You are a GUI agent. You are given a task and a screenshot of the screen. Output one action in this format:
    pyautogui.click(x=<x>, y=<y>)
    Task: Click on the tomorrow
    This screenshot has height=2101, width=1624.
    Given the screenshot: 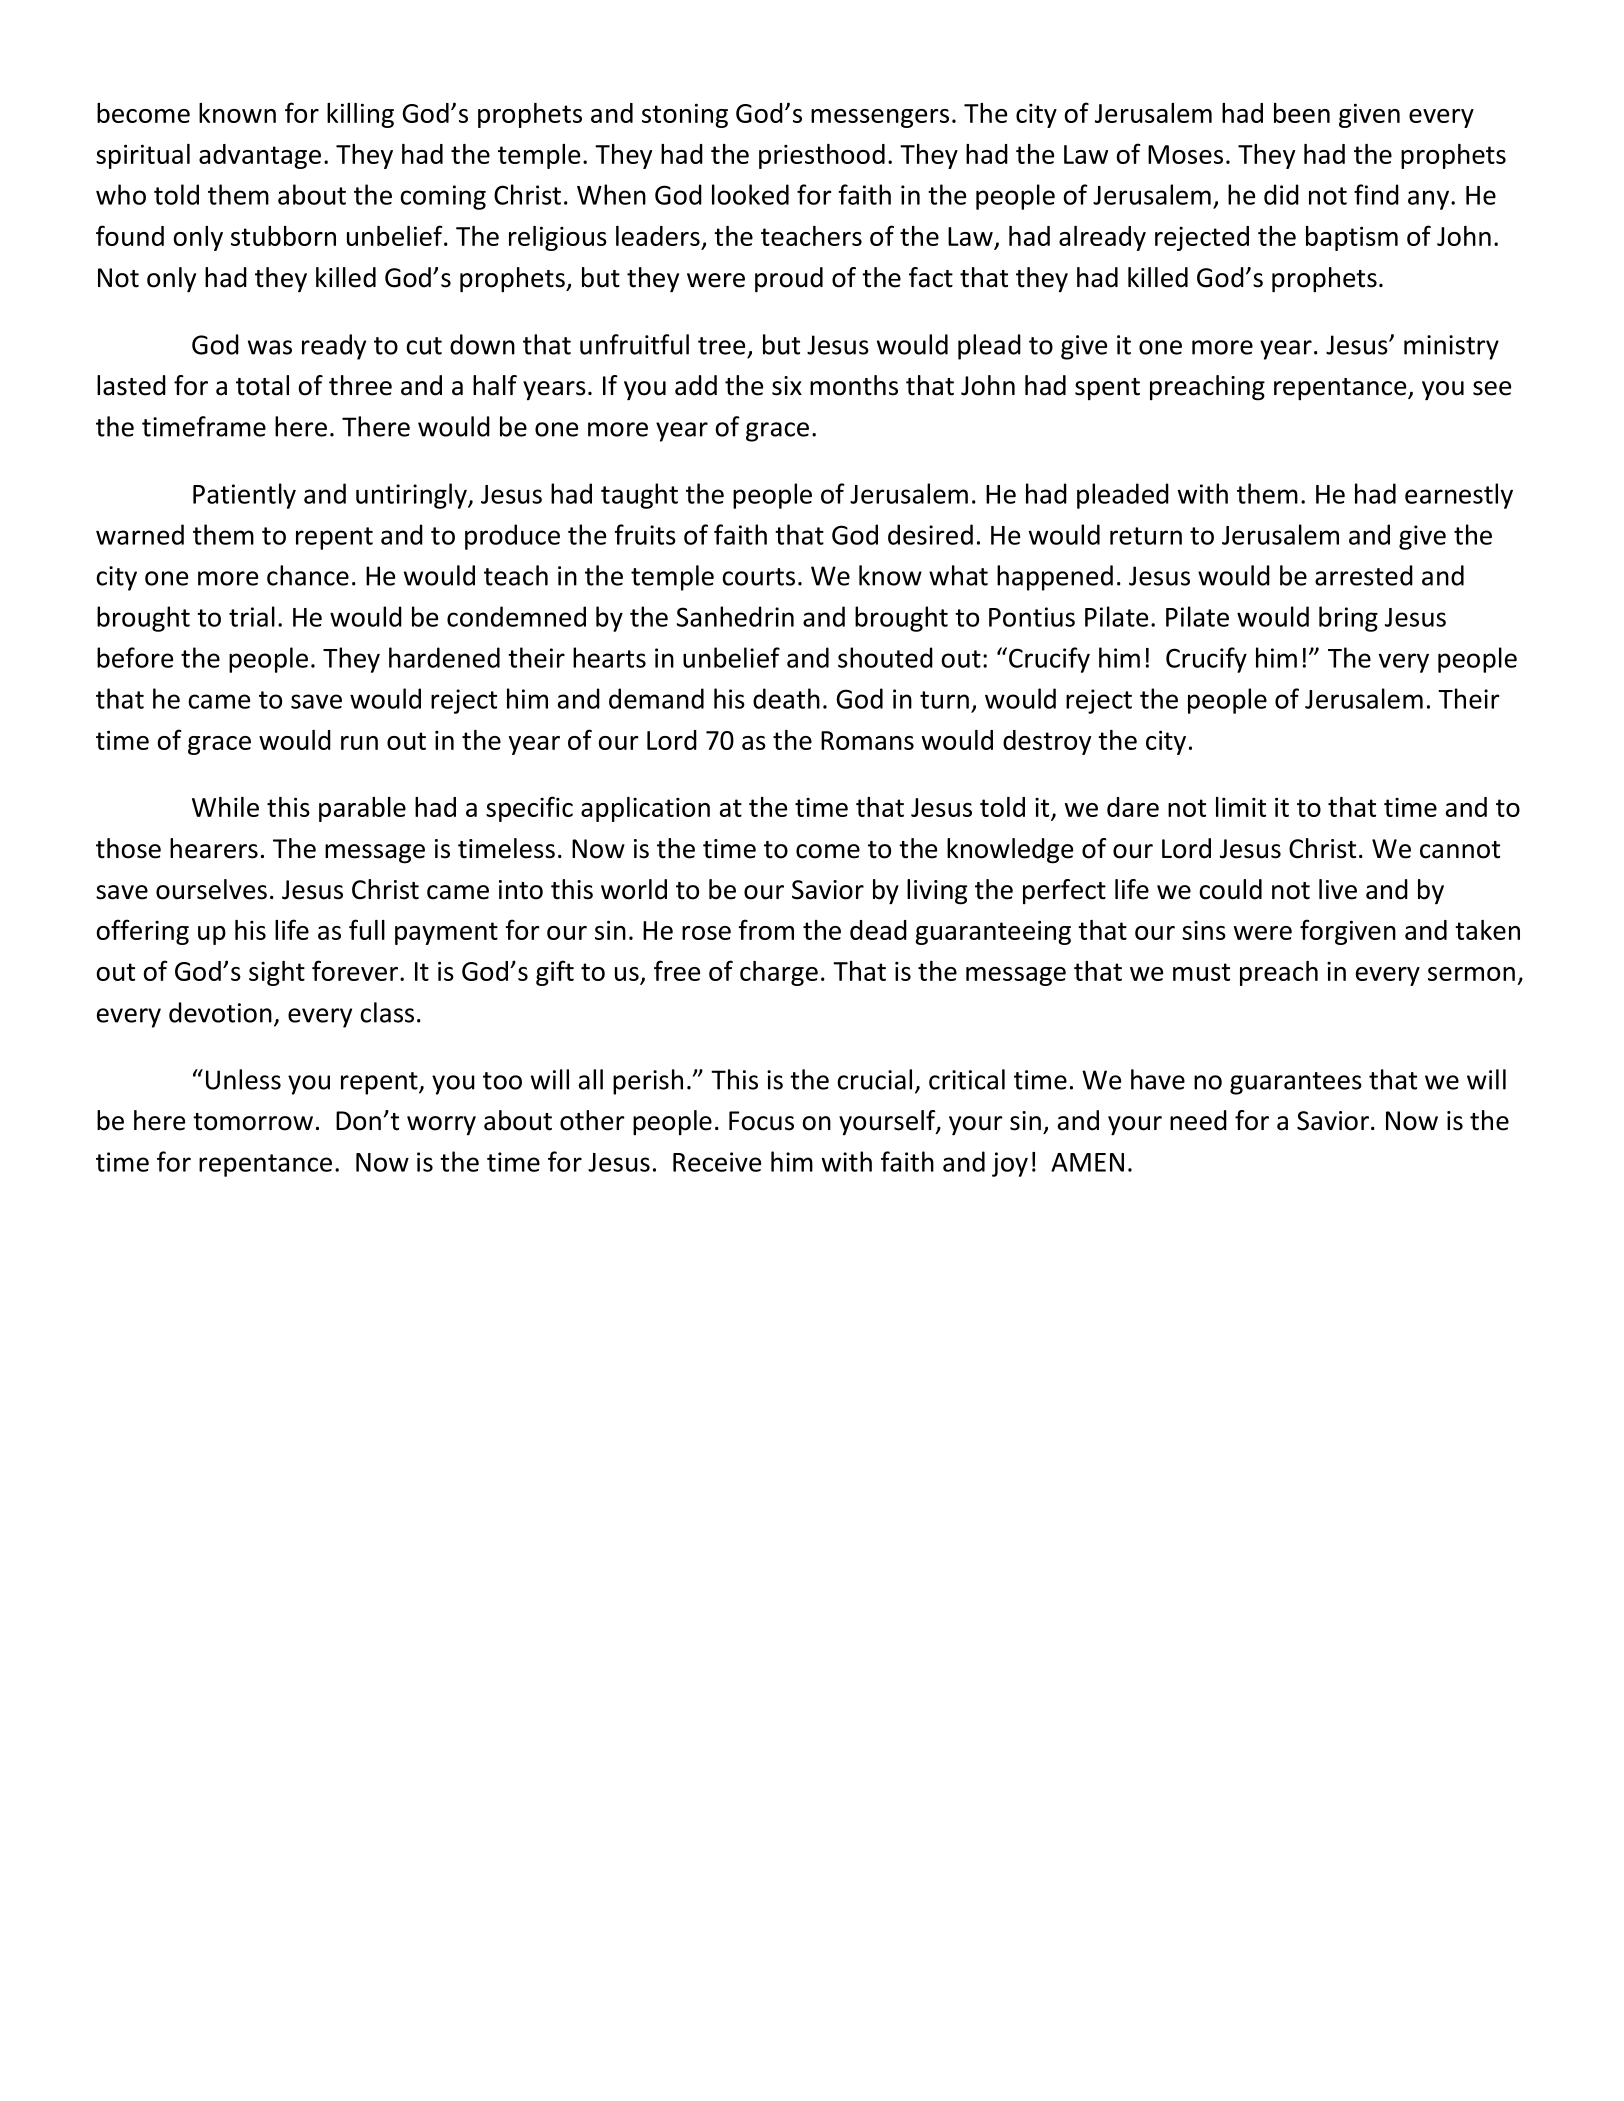 What is the action you would take?
    pyautogui.click(x=253, y=1122)
